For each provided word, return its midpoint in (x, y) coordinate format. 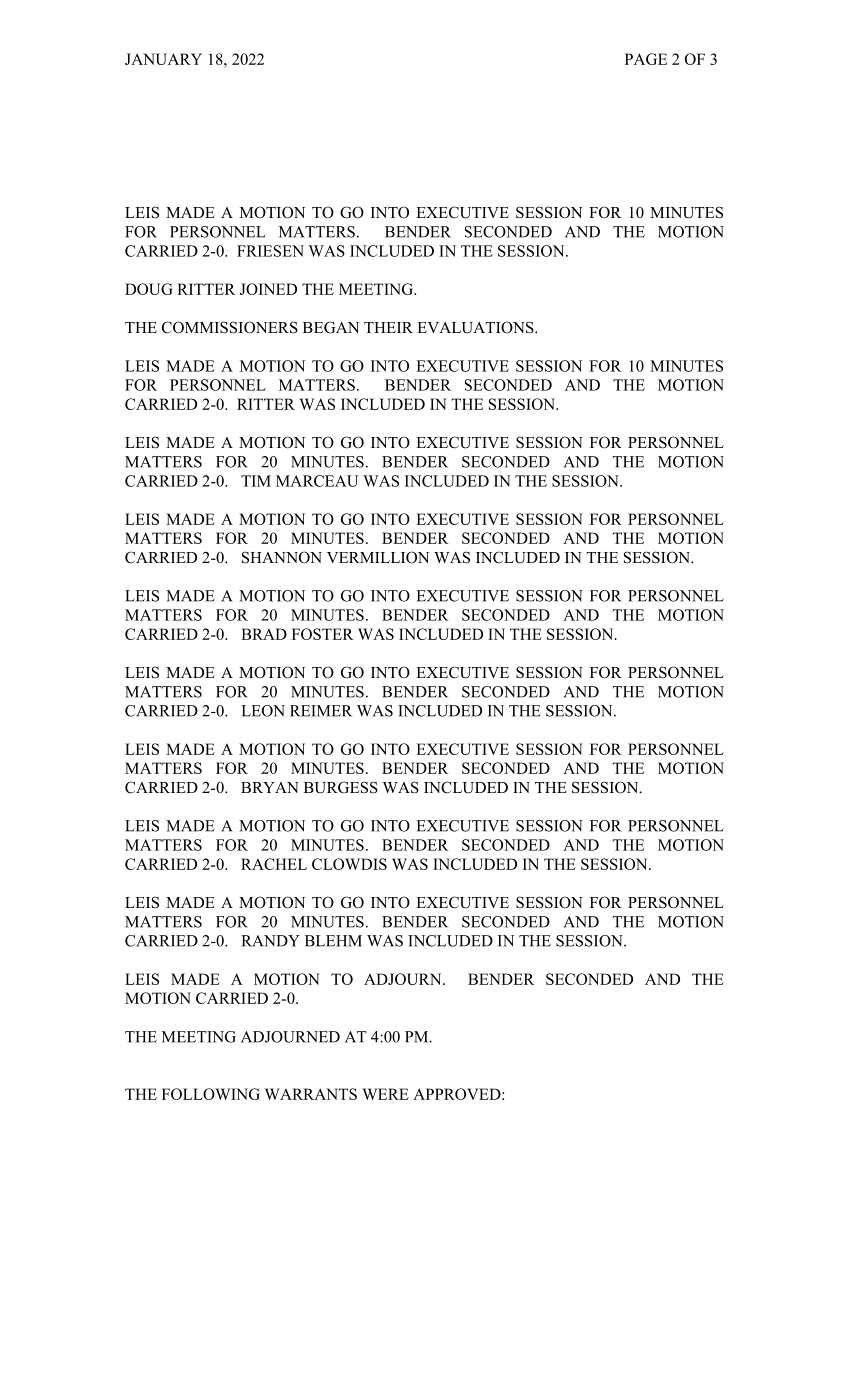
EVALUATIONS (476, 327)
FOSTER (322, 634)
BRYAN (270, 787)
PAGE (646, 59)
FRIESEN (270, 251)
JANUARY (163, 59)
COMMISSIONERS (230, 327)
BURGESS (341, 787)
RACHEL (274, 864)
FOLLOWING (211, 1094)
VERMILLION (378, 557)
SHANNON (282, 557)
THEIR (388, 327)
